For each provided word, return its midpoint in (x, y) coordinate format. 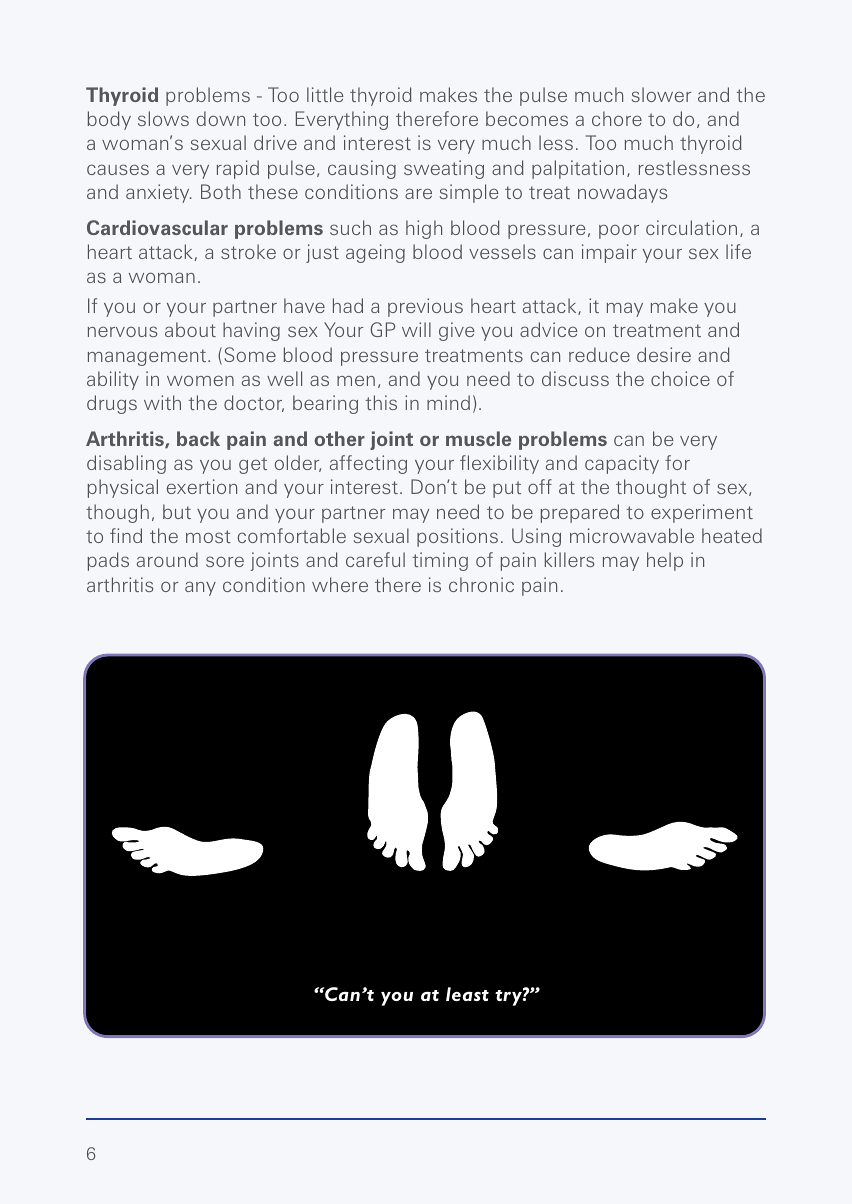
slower (661, 94)
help (665, 561)
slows (163, 118)
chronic (481, 584)
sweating (444, 169)
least (467, 994)
